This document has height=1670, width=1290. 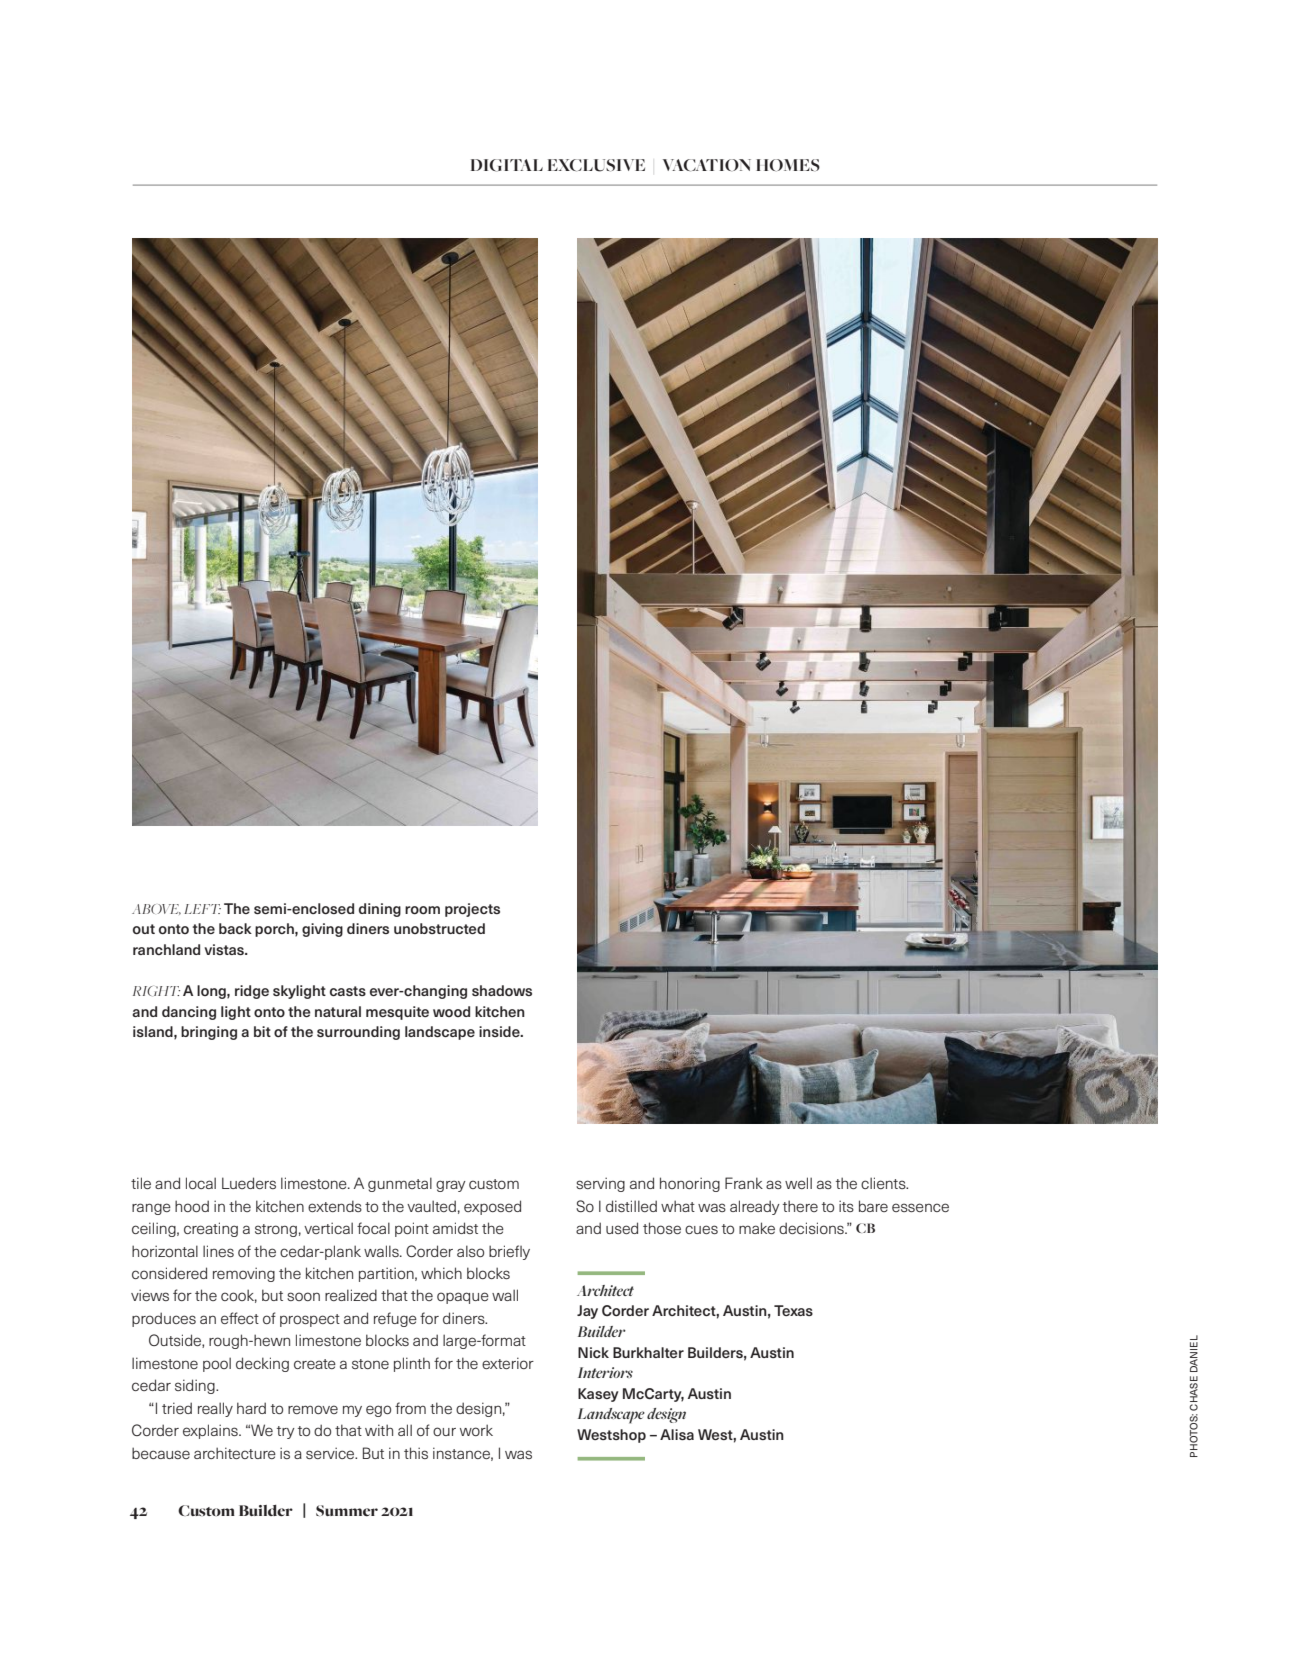 What do you see at coordinates (788, 165) in the document?
I see `HOMES` at bounding box center [788, 165].
